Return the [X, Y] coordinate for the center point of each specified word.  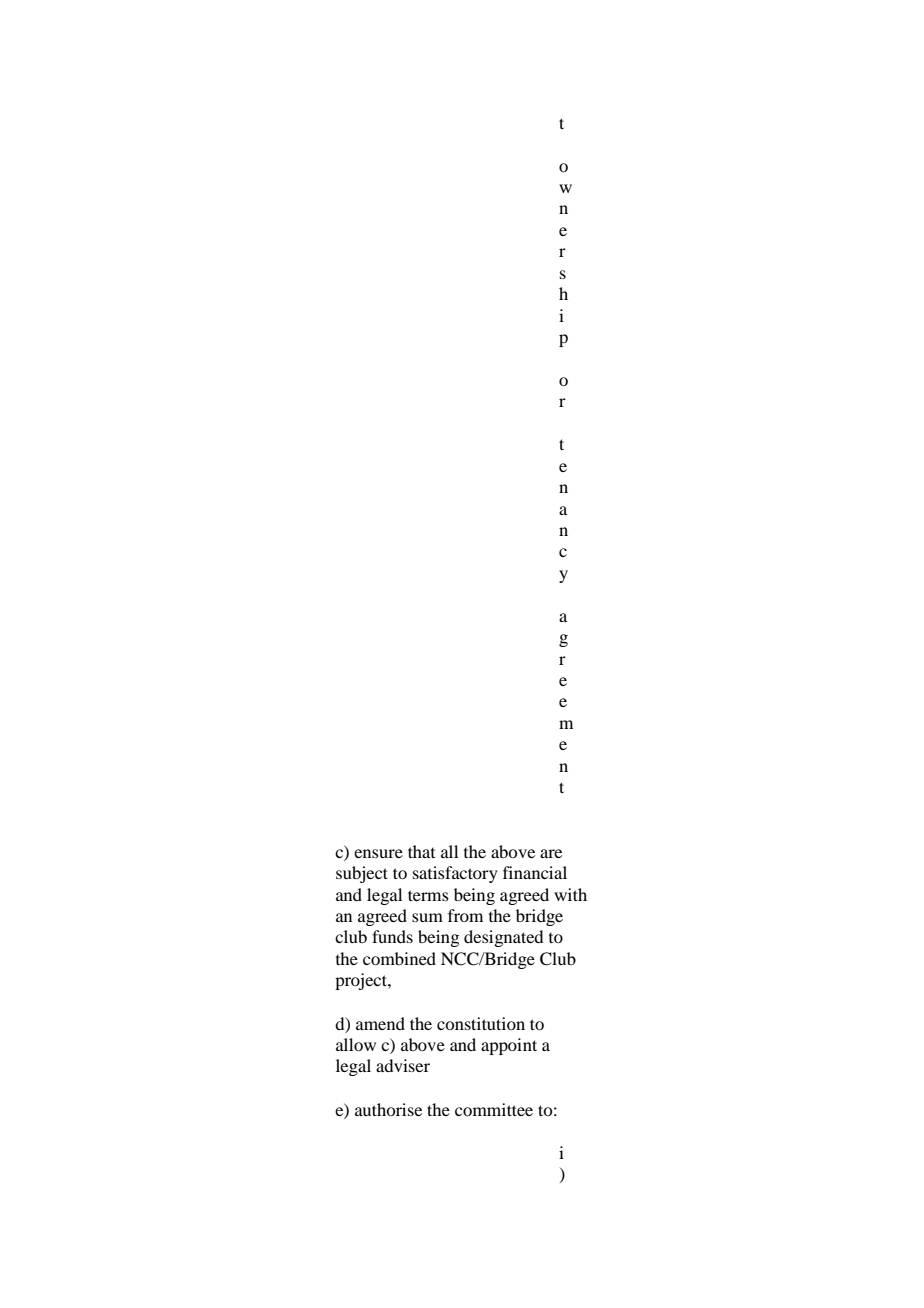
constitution [481, 1023]
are [551, 853]
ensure [378, 853]
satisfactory [455, 874]
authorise [388, 1109]
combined [399, 958]
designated [503, 938]
